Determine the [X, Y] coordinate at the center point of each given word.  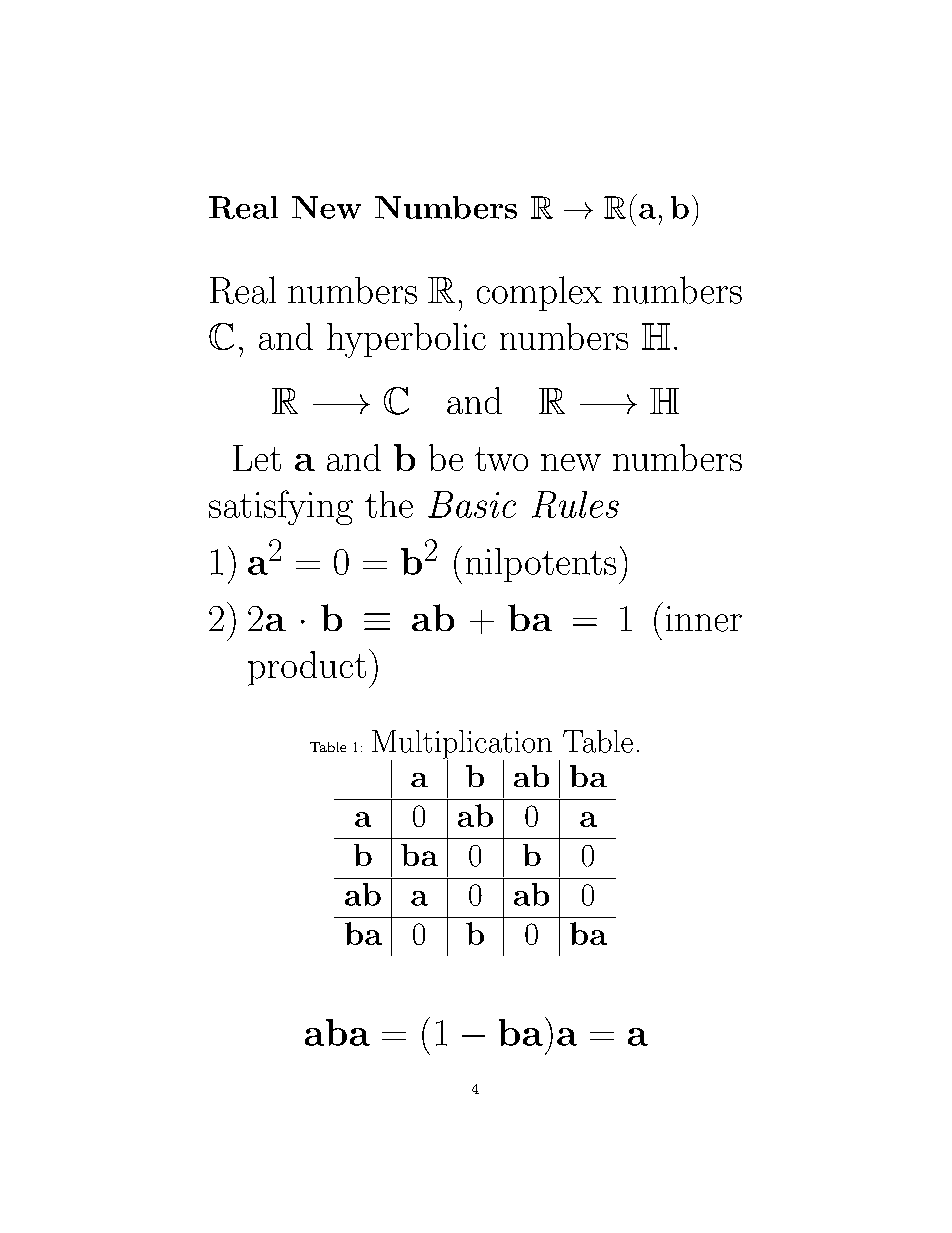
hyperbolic [406, 340]
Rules [575, 504]
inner [704, 619]
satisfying [281, 507]
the [389, 504]
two [501, 459]
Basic [472, 504]
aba [337, 1032]
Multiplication [462, 745]
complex [539, 293]
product [307, 668]
